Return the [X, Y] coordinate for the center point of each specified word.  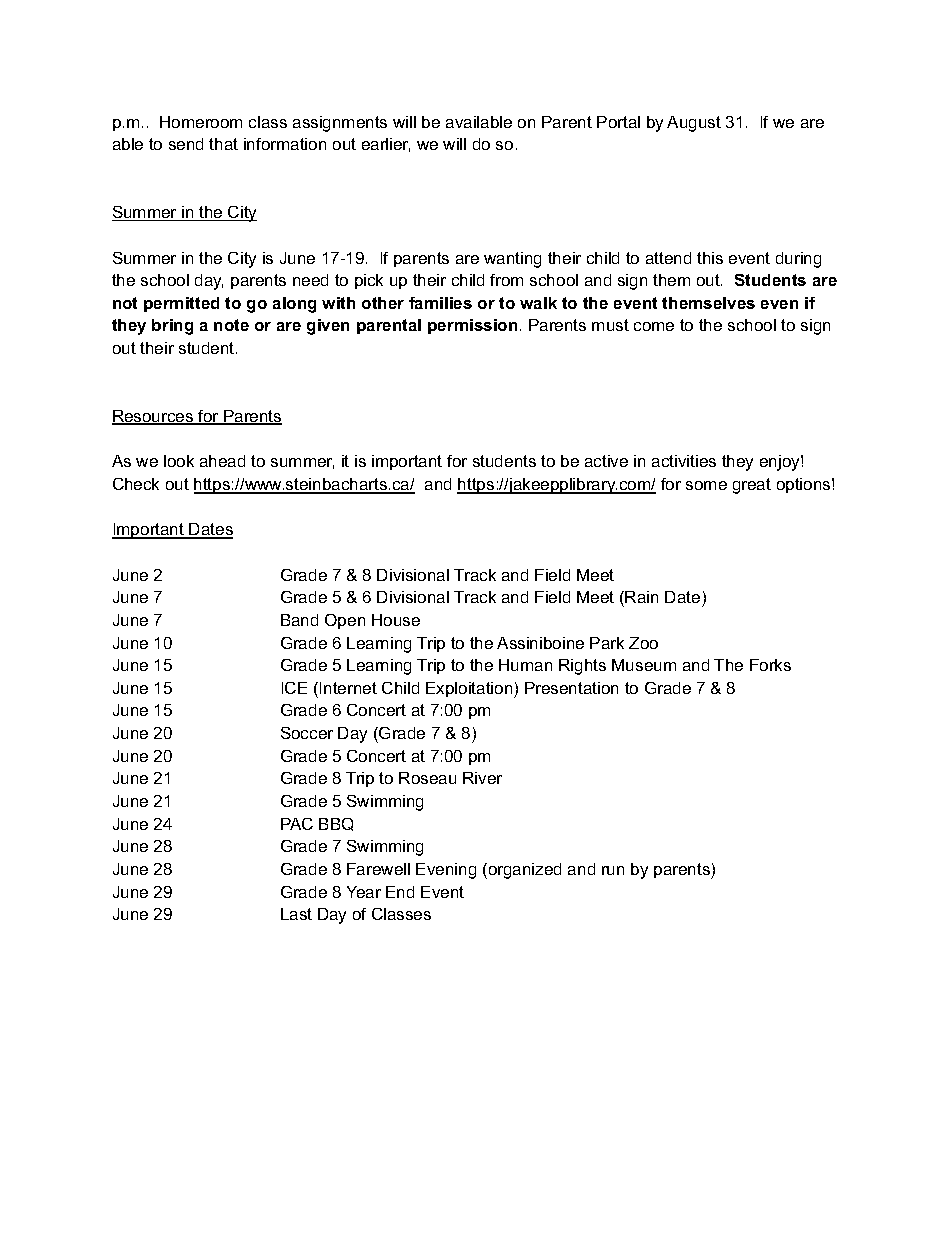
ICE [294, 688]
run [613, 870]
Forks [770, 665]
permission [472, 326]
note [231, 325]
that [223, 144]
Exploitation [470, 690]
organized [523, 871]
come [654, 326]
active [606, 461]
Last [296, 914]
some [706, 485]
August [694, 124]
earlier [386, 145]
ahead [222, 461]
